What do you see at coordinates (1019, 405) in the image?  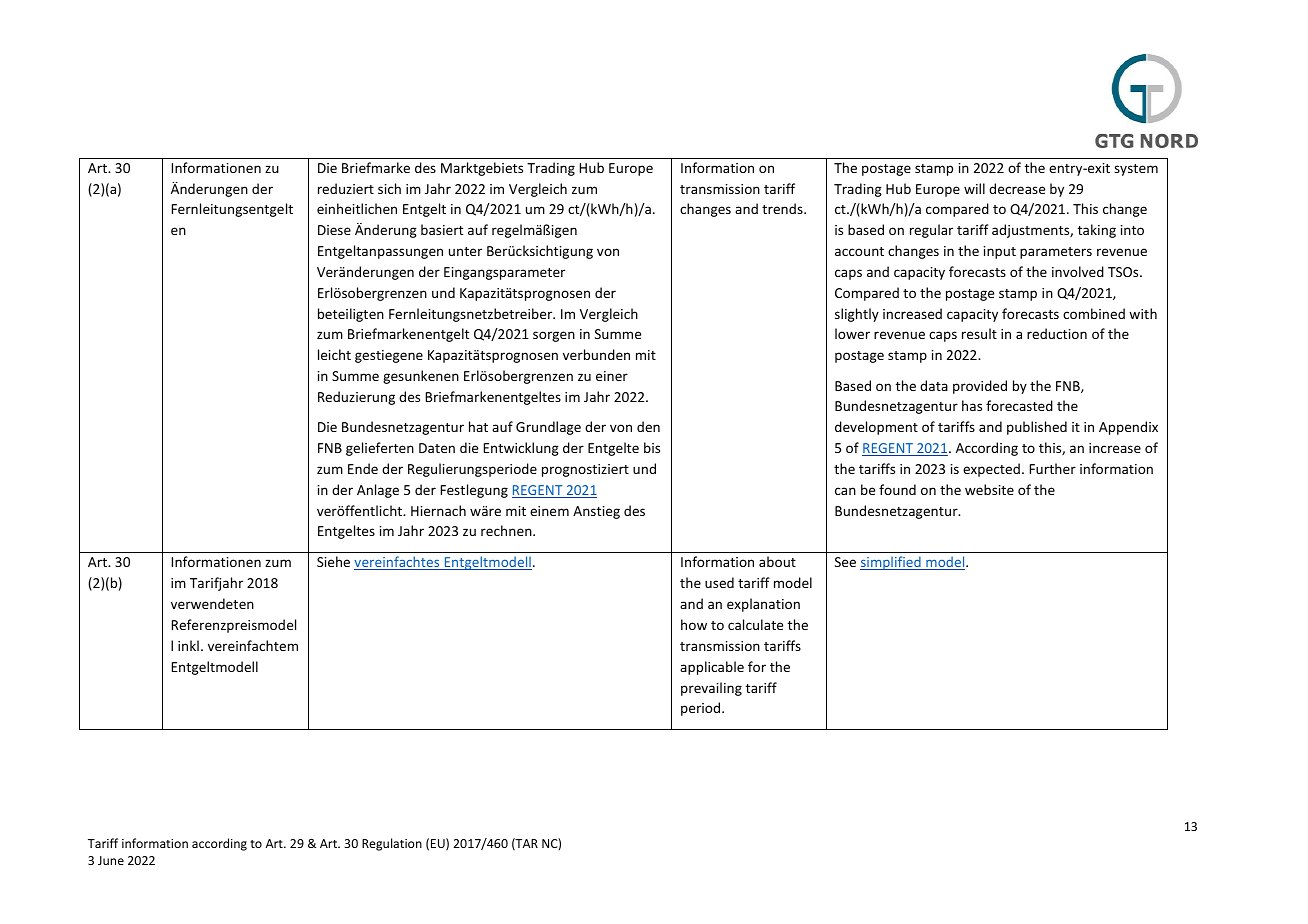 I see `forecasted` at bounding box center [1019, 405].
